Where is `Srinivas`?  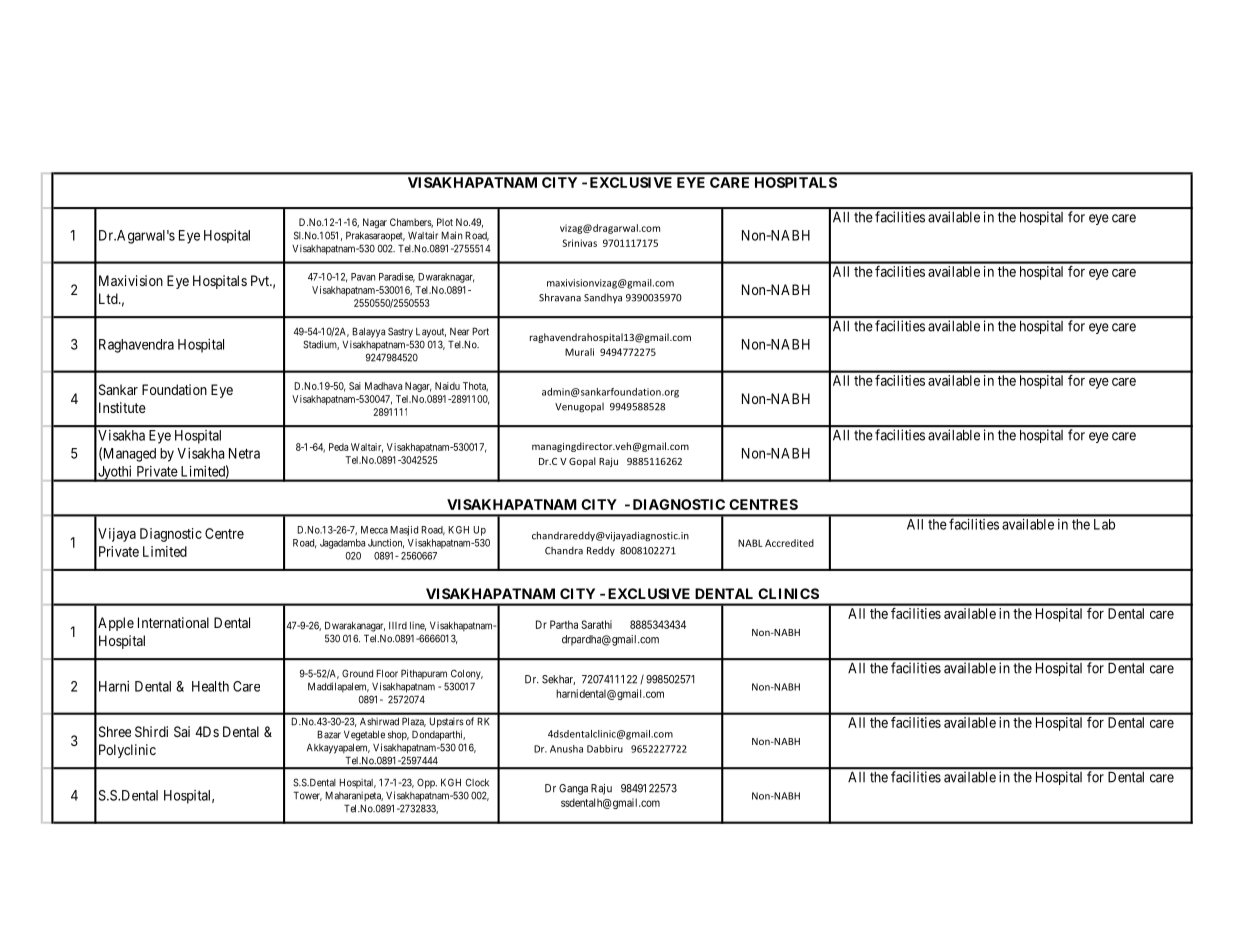
Srinivas is located at coordinates (580, 243).
